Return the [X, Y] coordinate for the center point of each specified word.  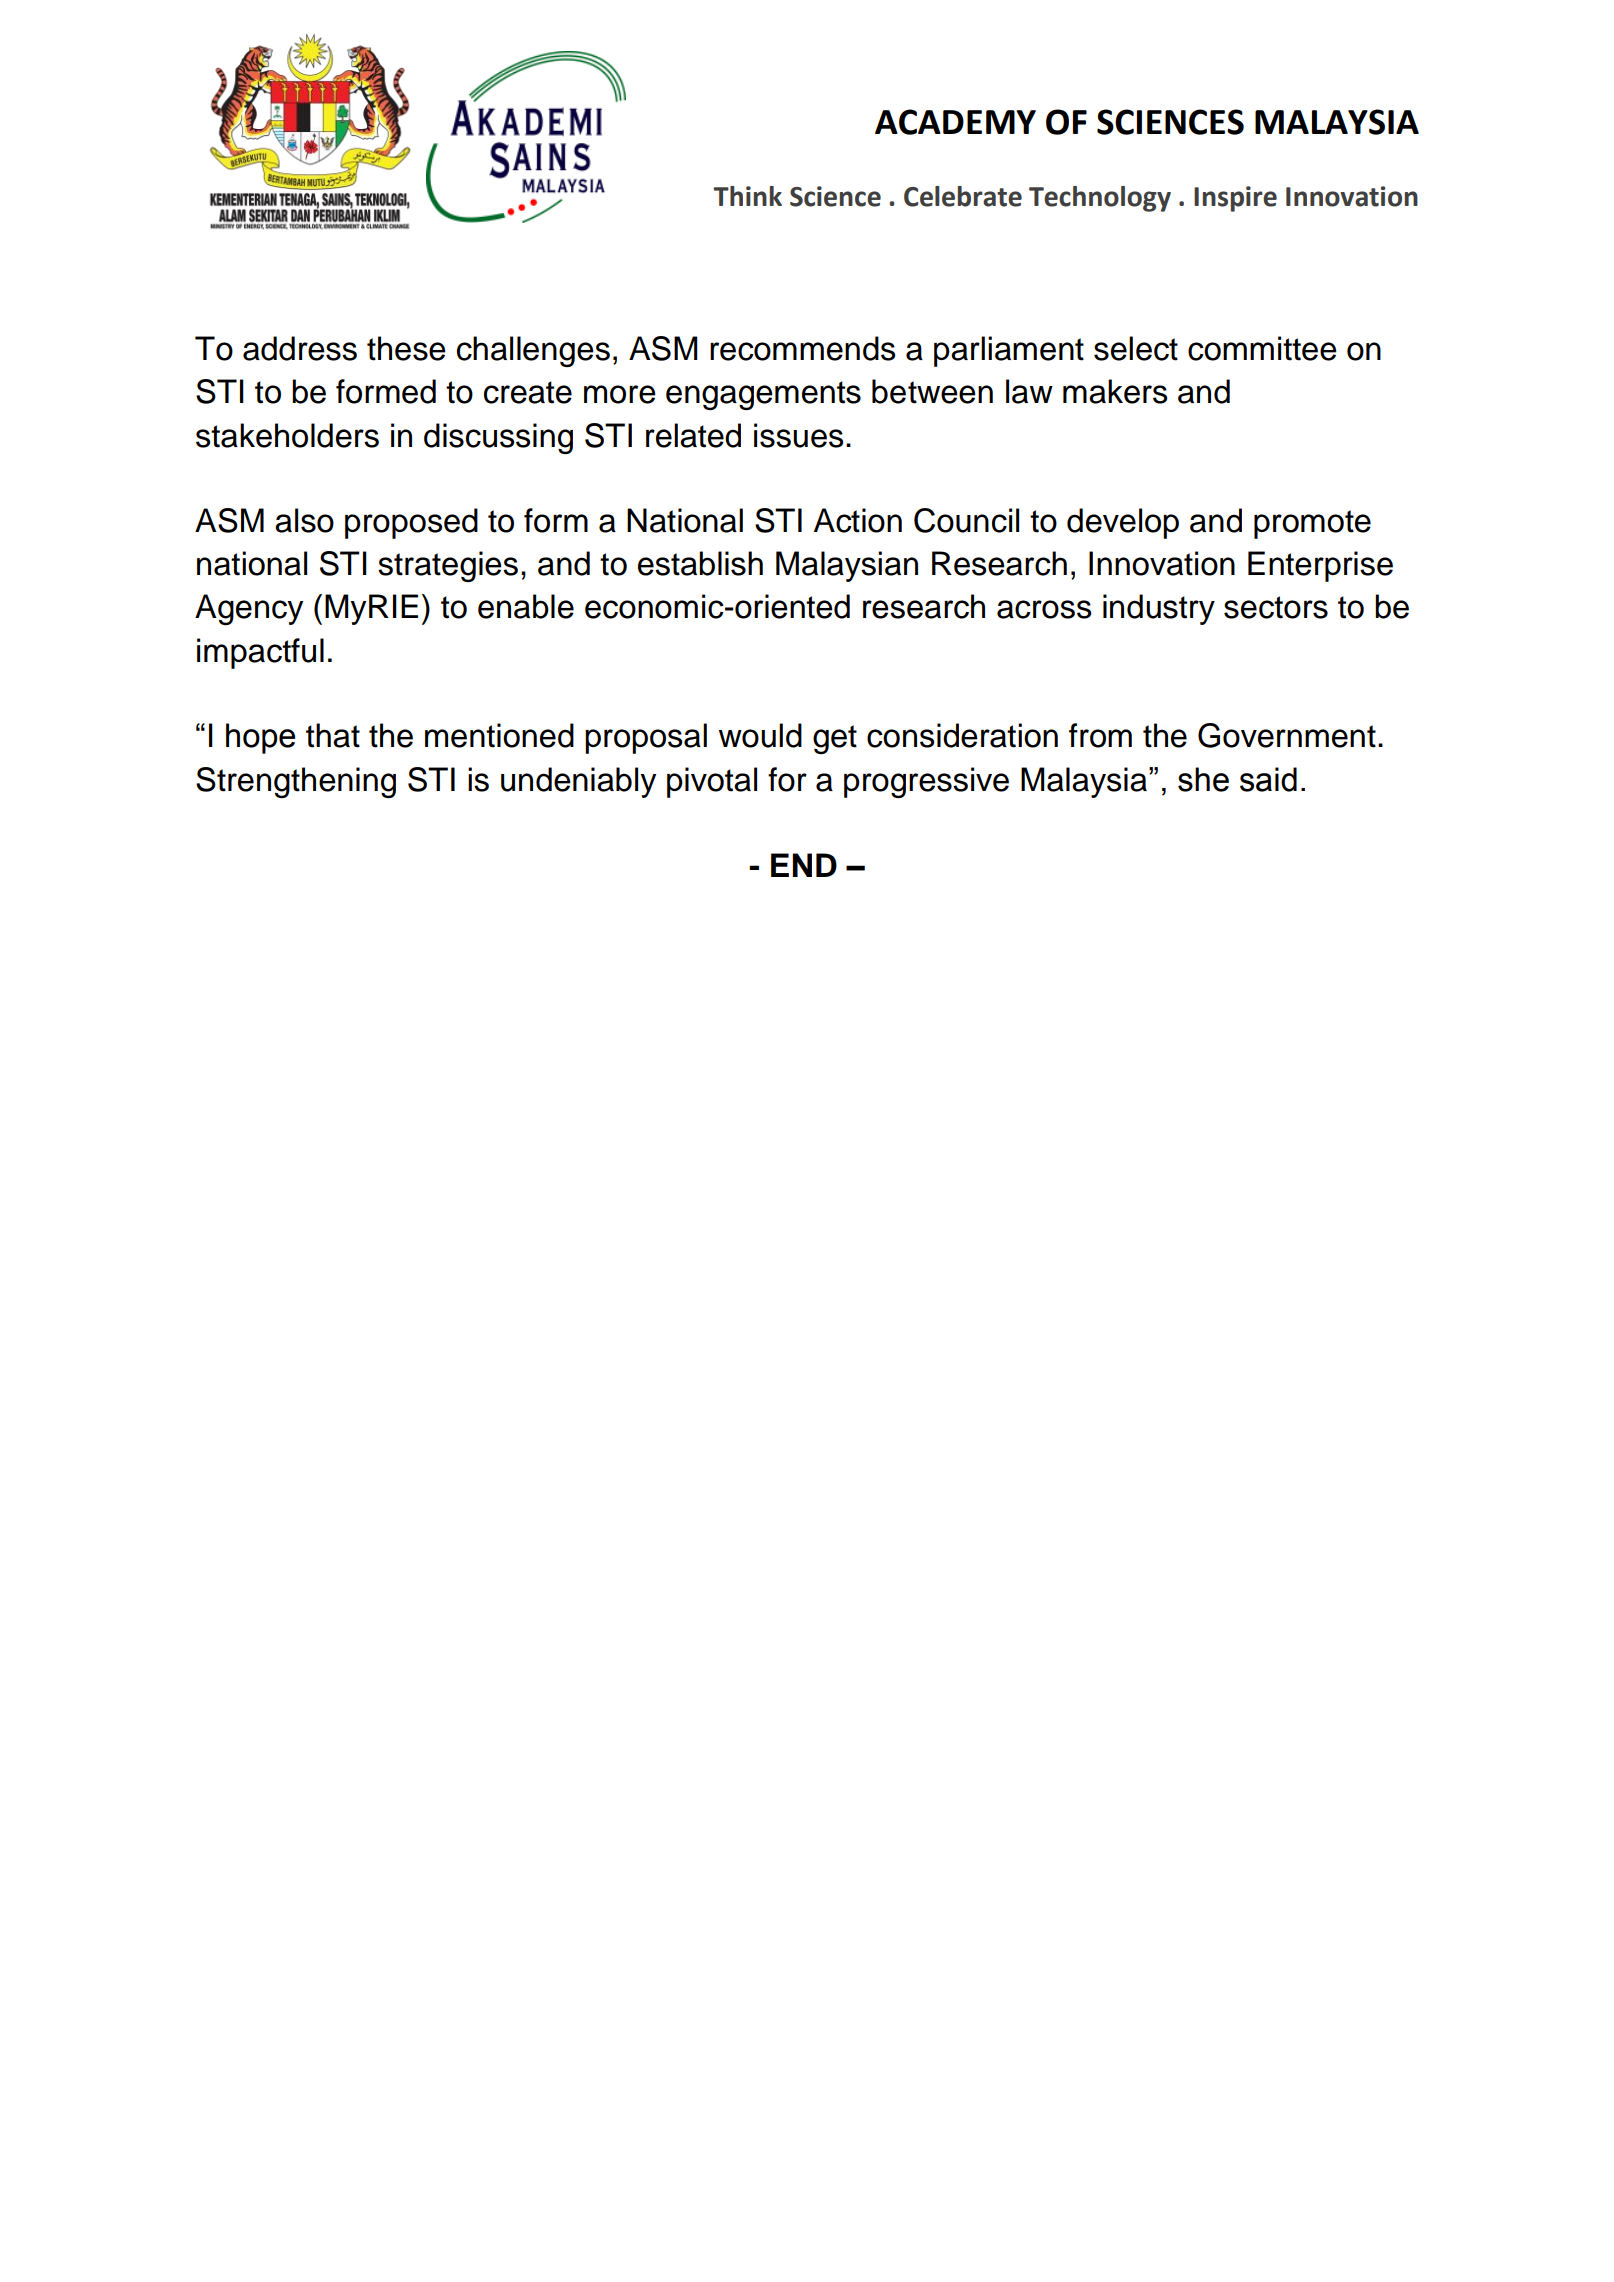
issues [798, 435]
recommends [802, 348]
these [406, 348]
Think [748, 196]
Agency [249, 609]
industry [1159, 609]
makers [1115, 391]
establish [700, 563]
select [1136, 348]
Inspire [1235, 199]
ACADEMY [955, 122]
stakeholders [287, 435]
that [333, 735]
